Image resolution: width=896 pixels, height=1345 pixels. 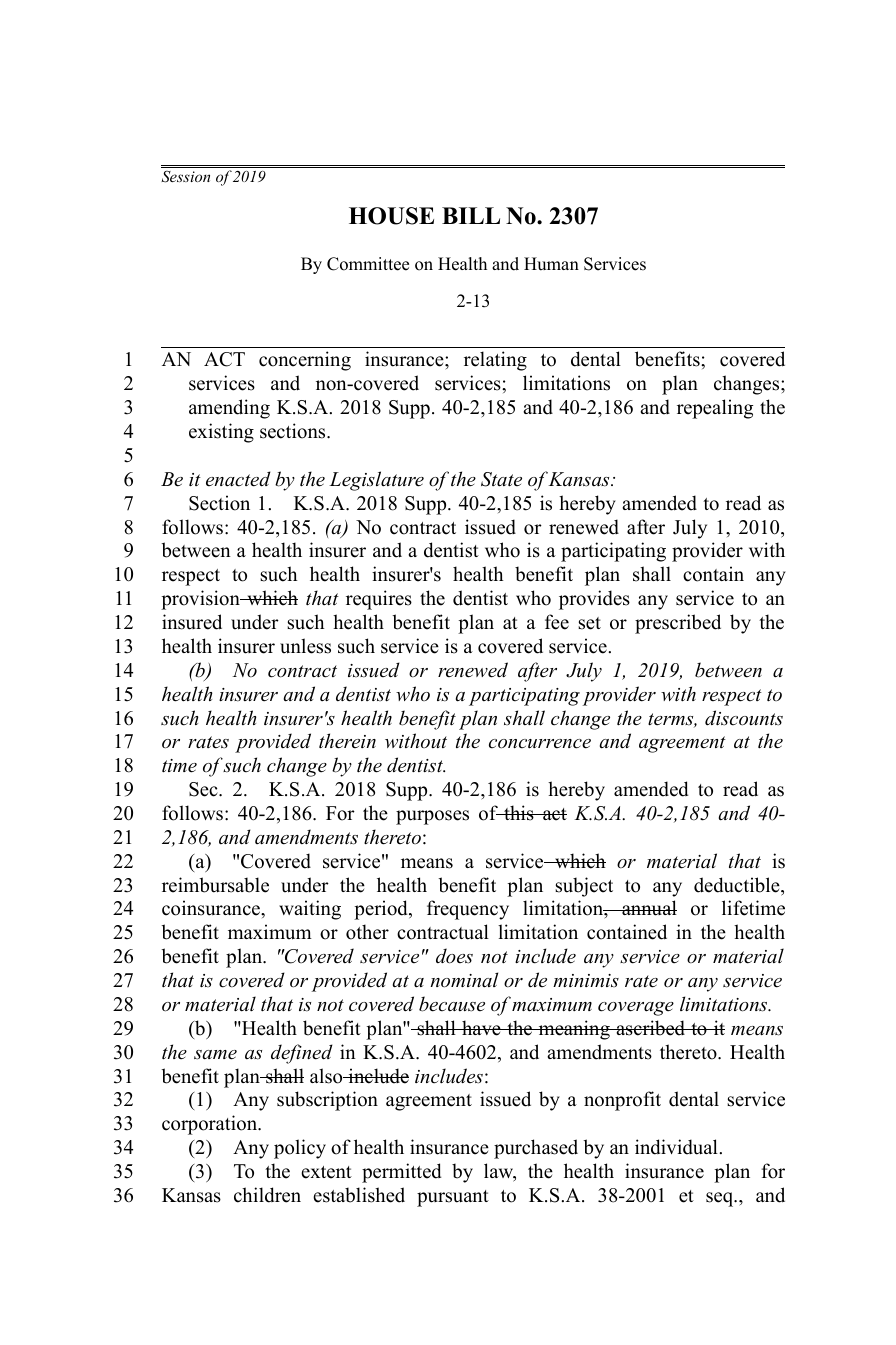 I want to click on children, so click(x=267, y=1195).
